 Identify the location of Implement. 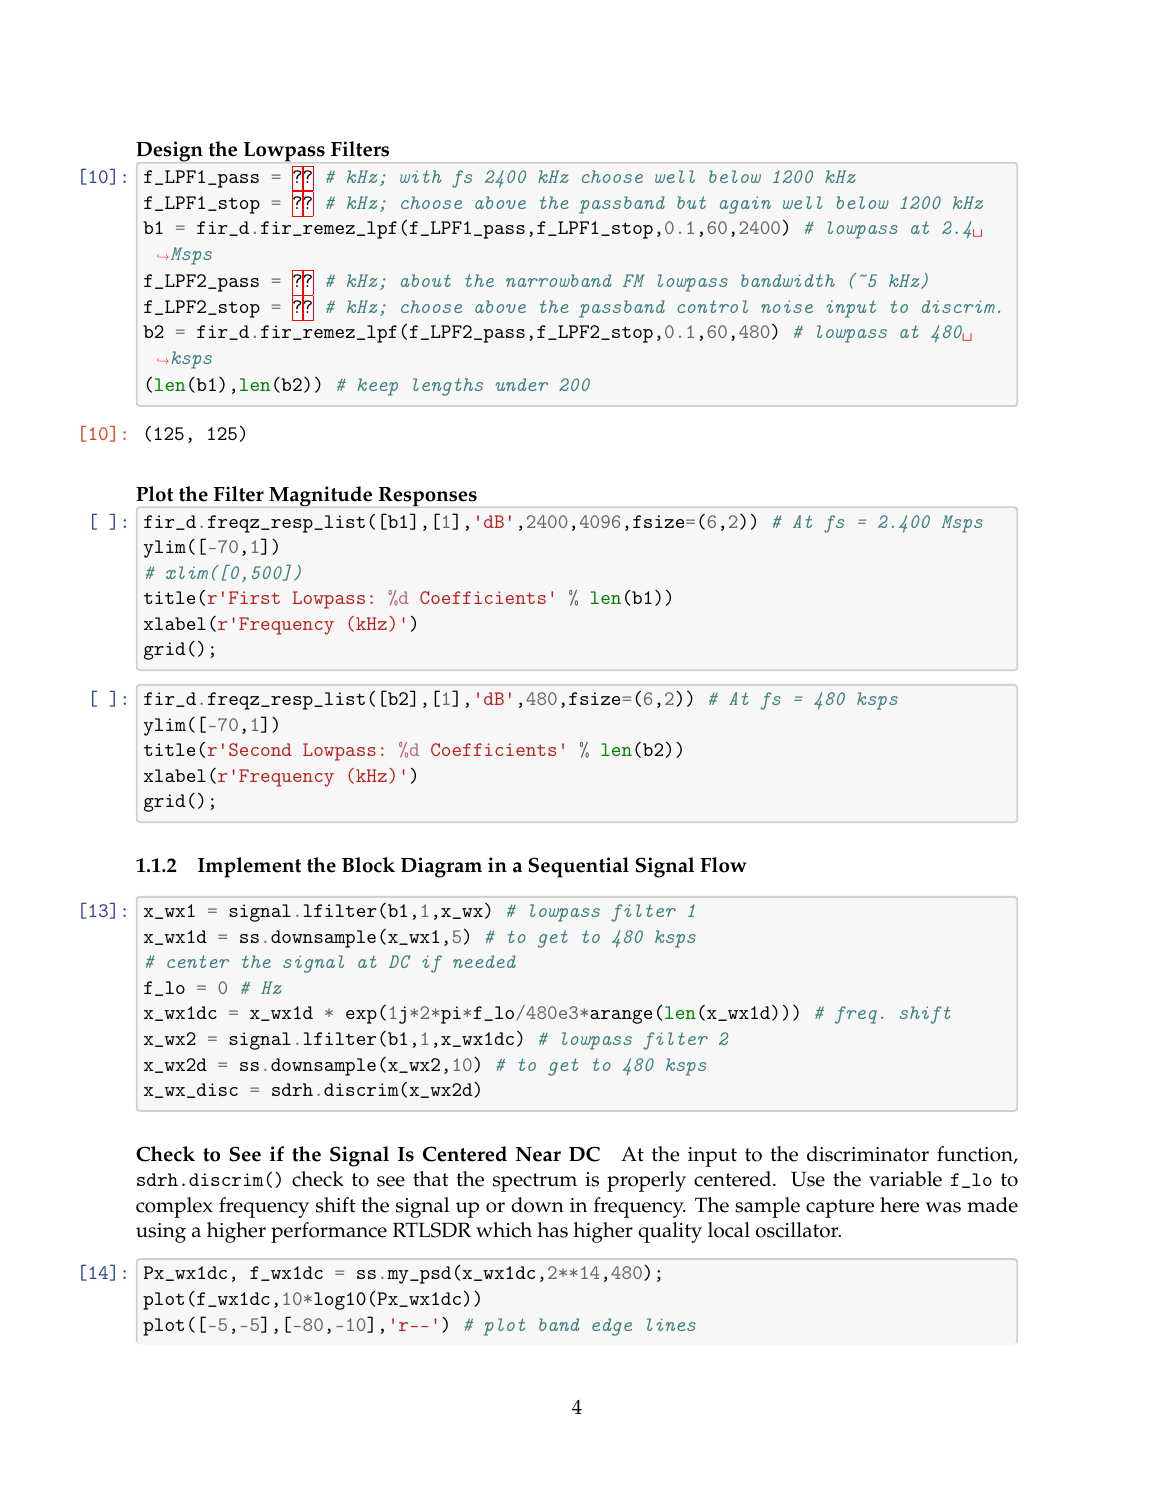
(249, 867).
